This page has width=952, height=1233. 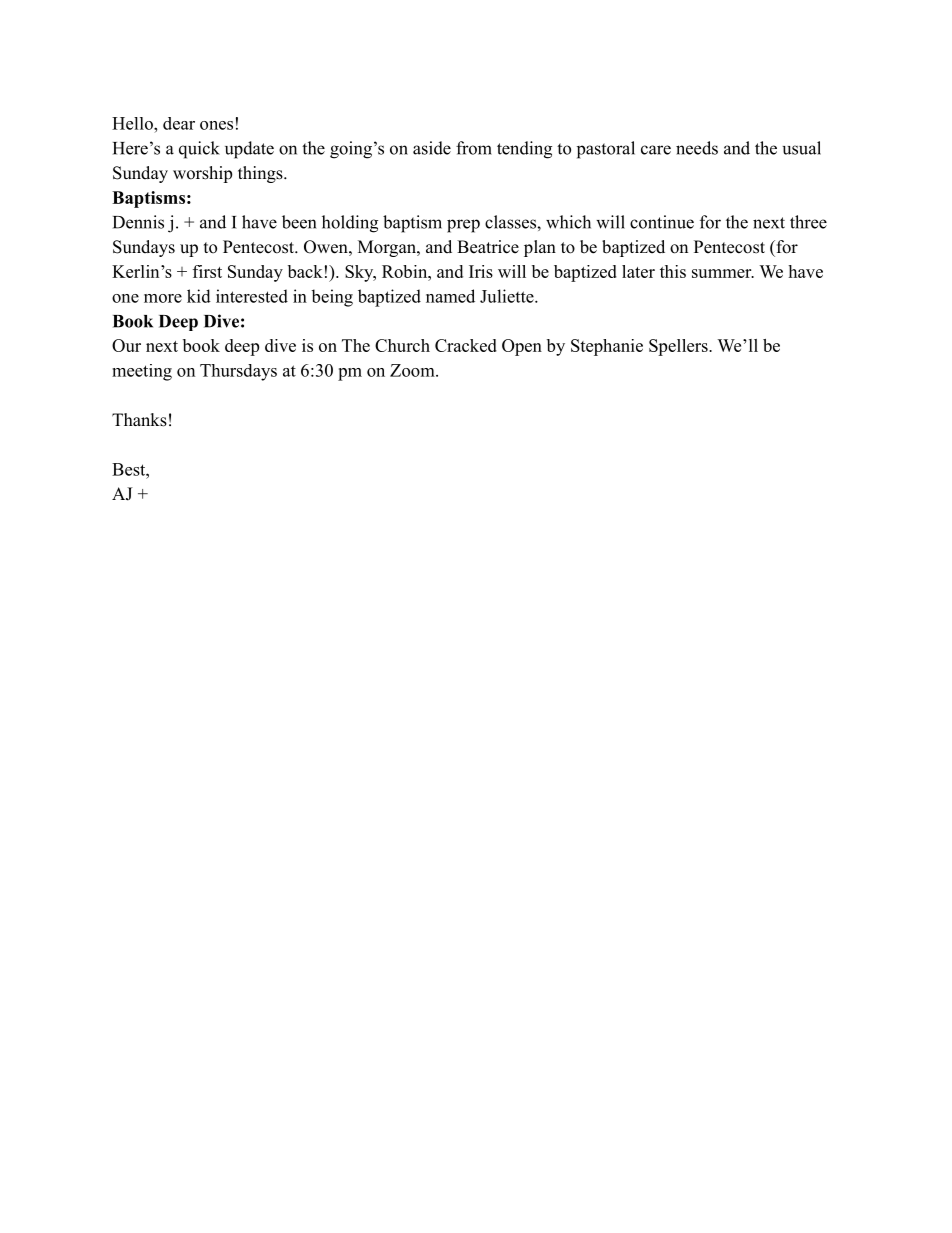 I want to click on first, so click(x=207, y=271).
